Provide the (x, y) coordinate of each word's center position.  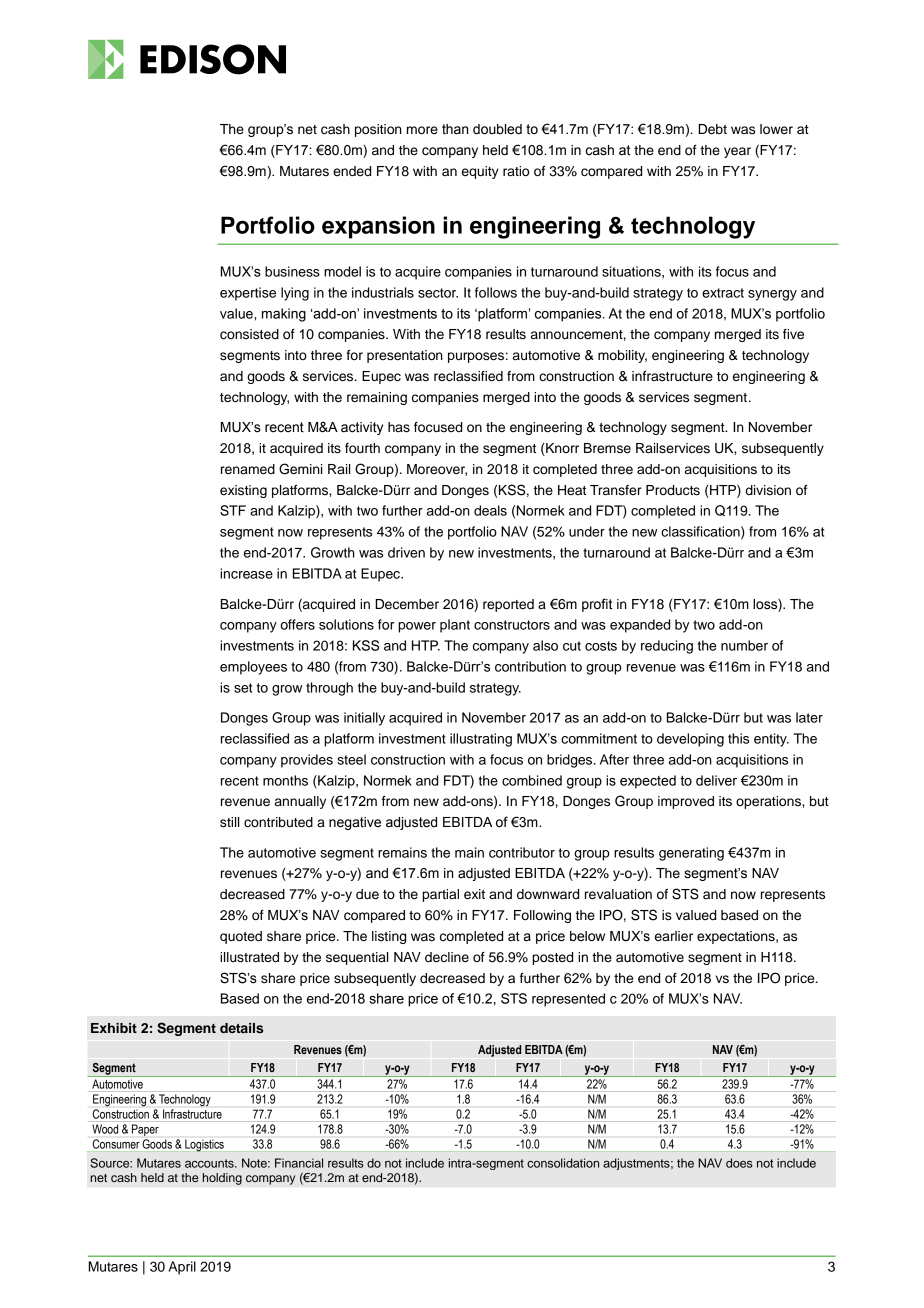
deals (490, 510)
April (182, 1268)
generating (691, 854)
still (229, 822)
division (768, 490)
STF (233, 510)
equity (480, 172)
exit (474, 894)
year (737, 152)
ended (352, 171)
